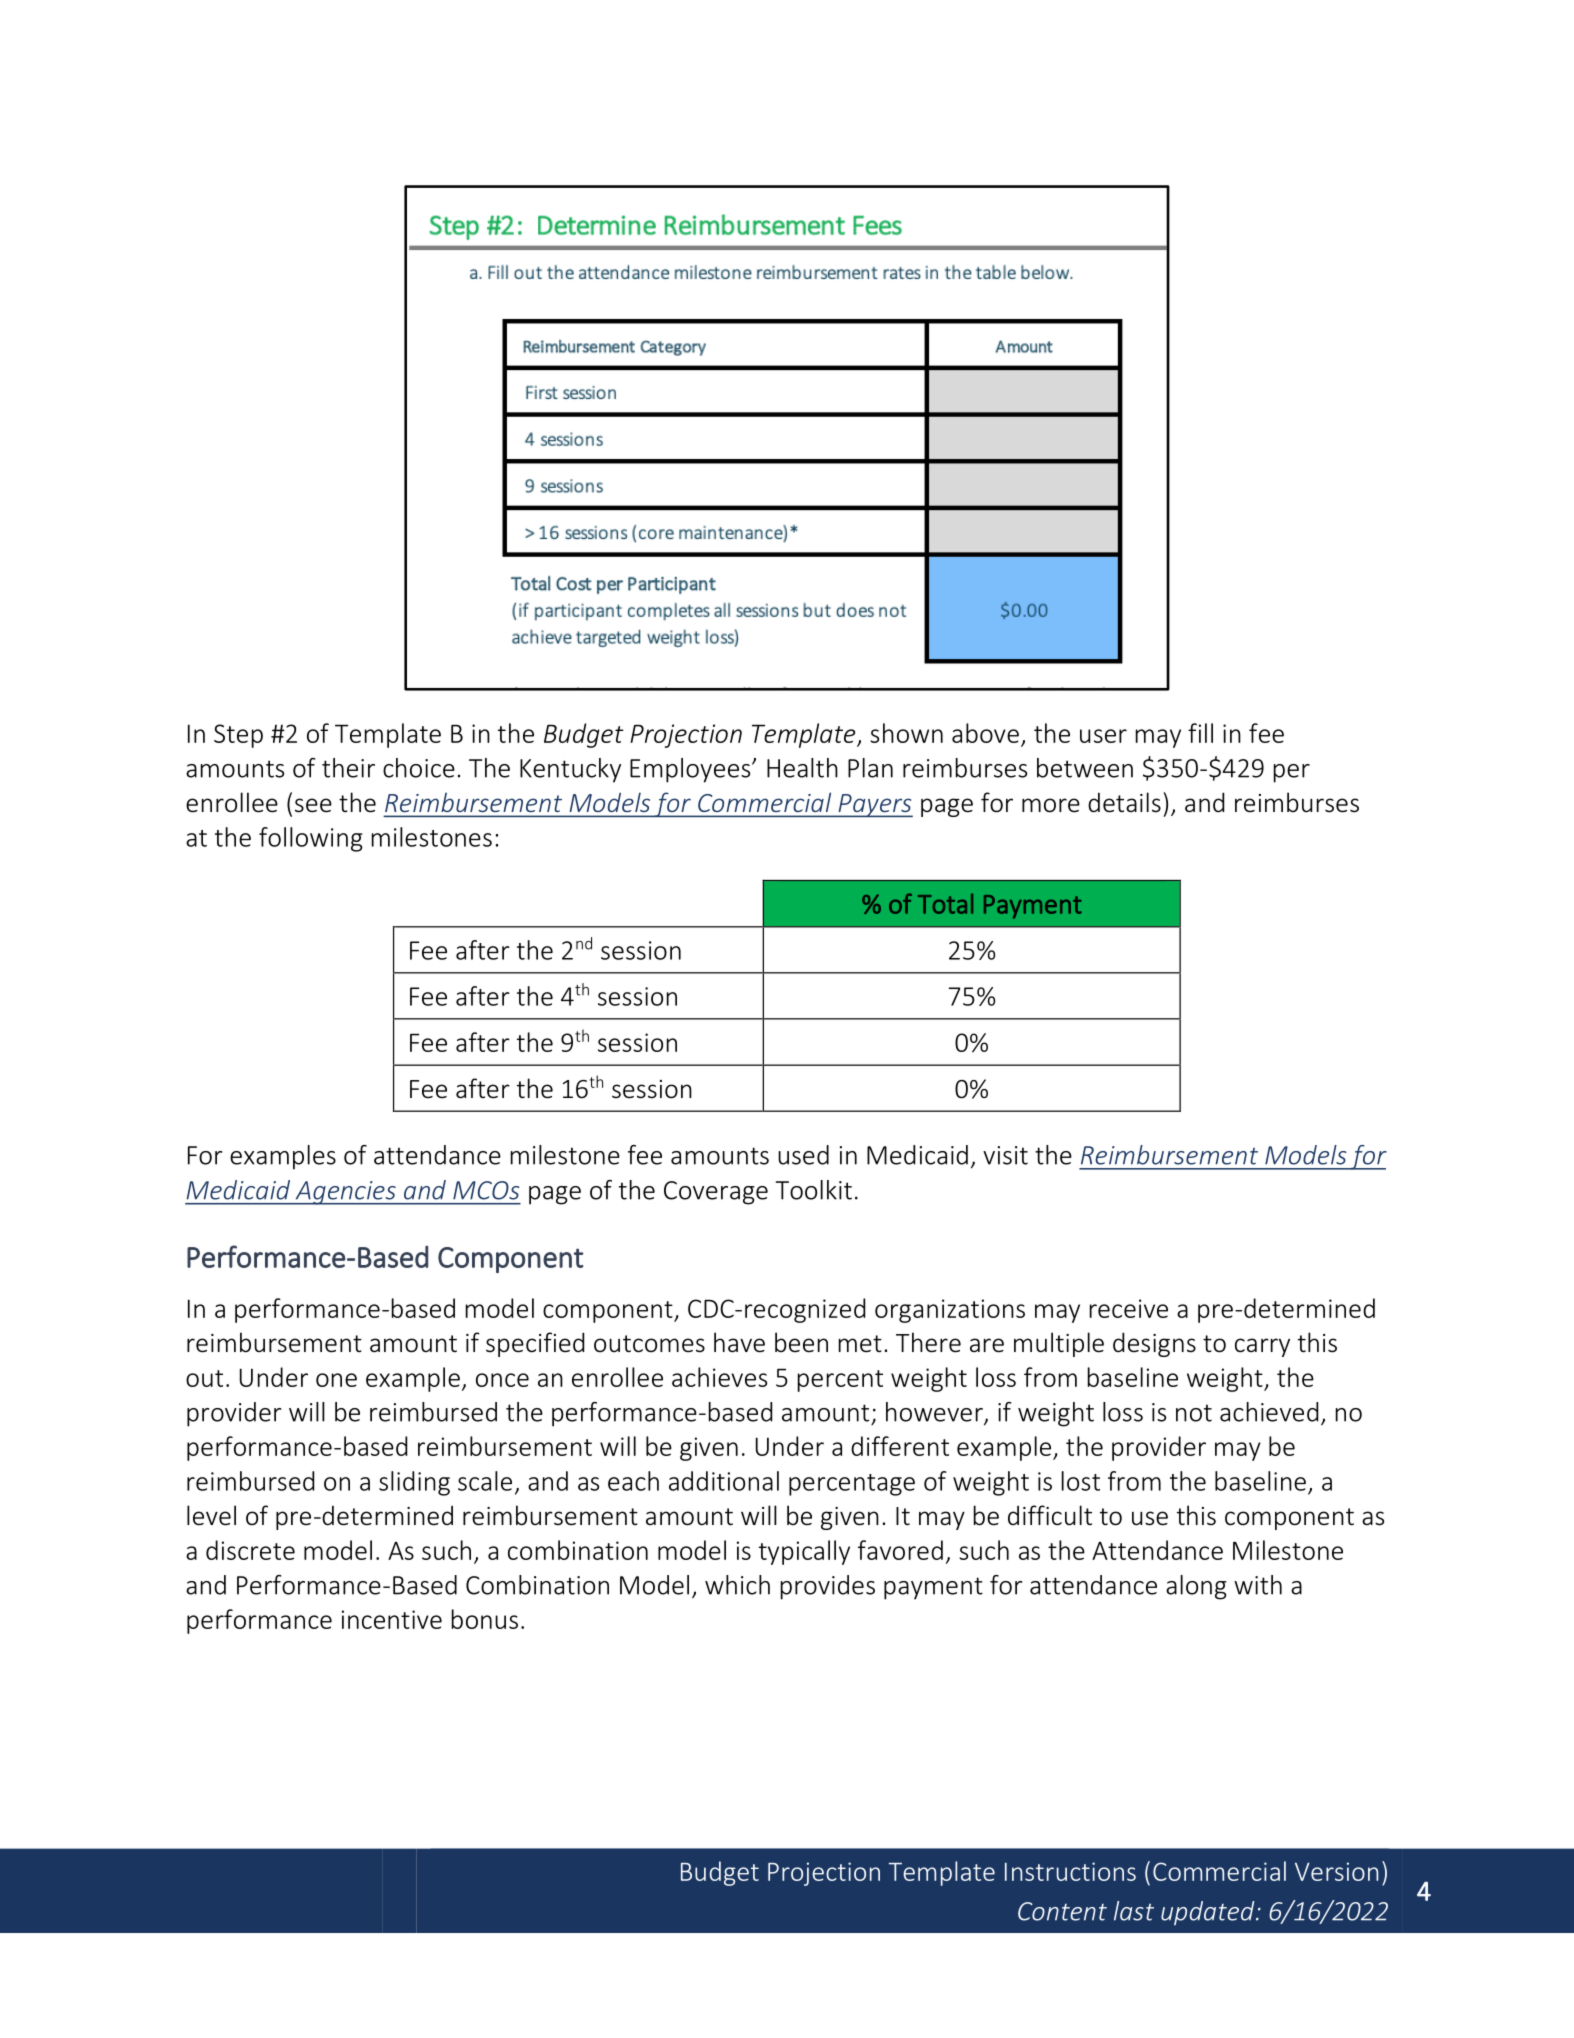 The image size is (1574, 2038). What do you see at coordinates (348, 768) in the document?
I see `their` at bounding box center [348, 768].
